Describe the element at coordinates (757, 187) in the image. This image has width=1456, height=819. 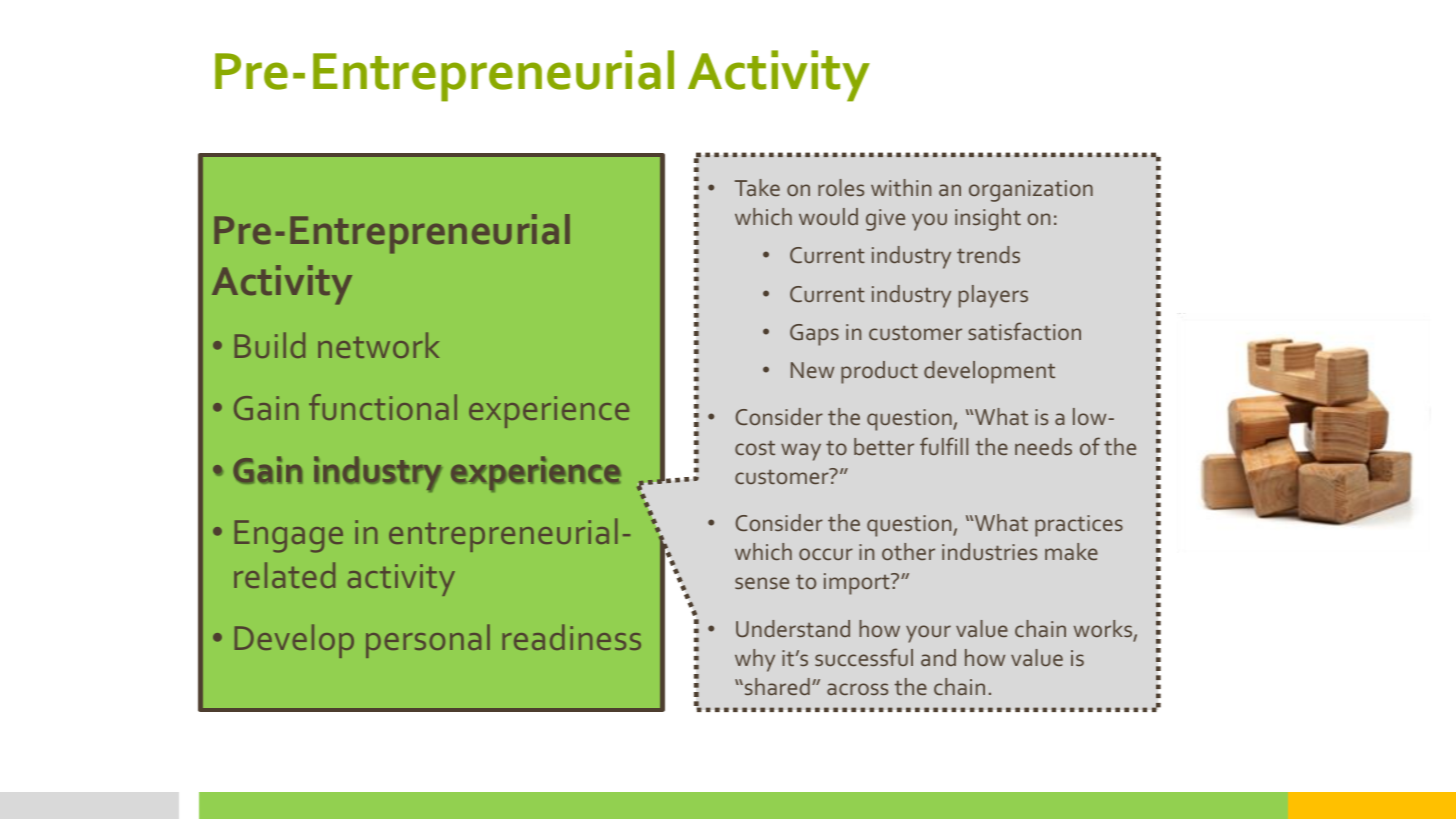
I see `Take` at that location.
